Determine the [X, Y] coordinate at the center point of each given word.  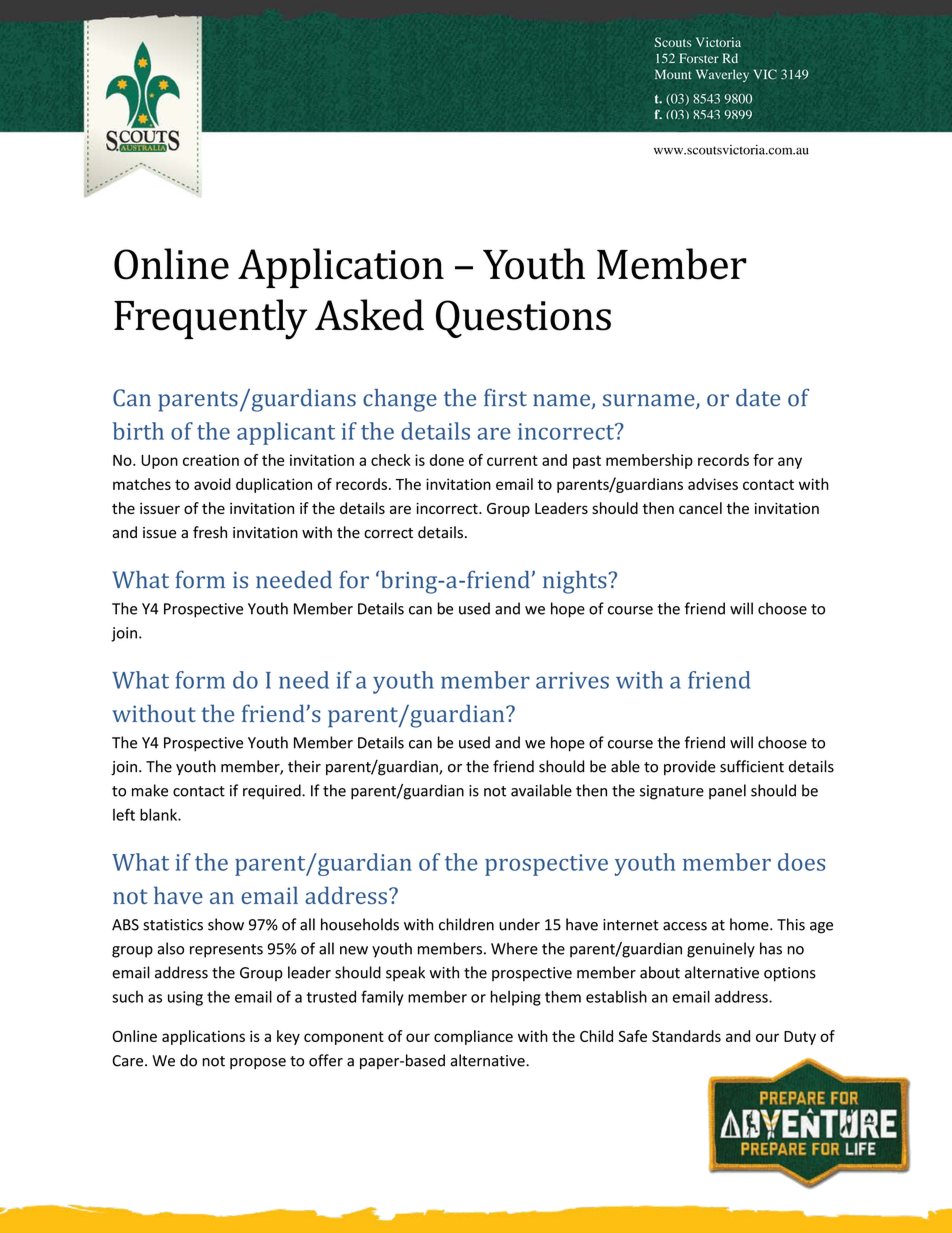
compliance [473, 1037]
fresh [210, 532]
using [185, 998]
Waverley [722, 75]
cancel [700, 508]
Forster [699, 58]
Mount [673, 74]
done [447, 460]
